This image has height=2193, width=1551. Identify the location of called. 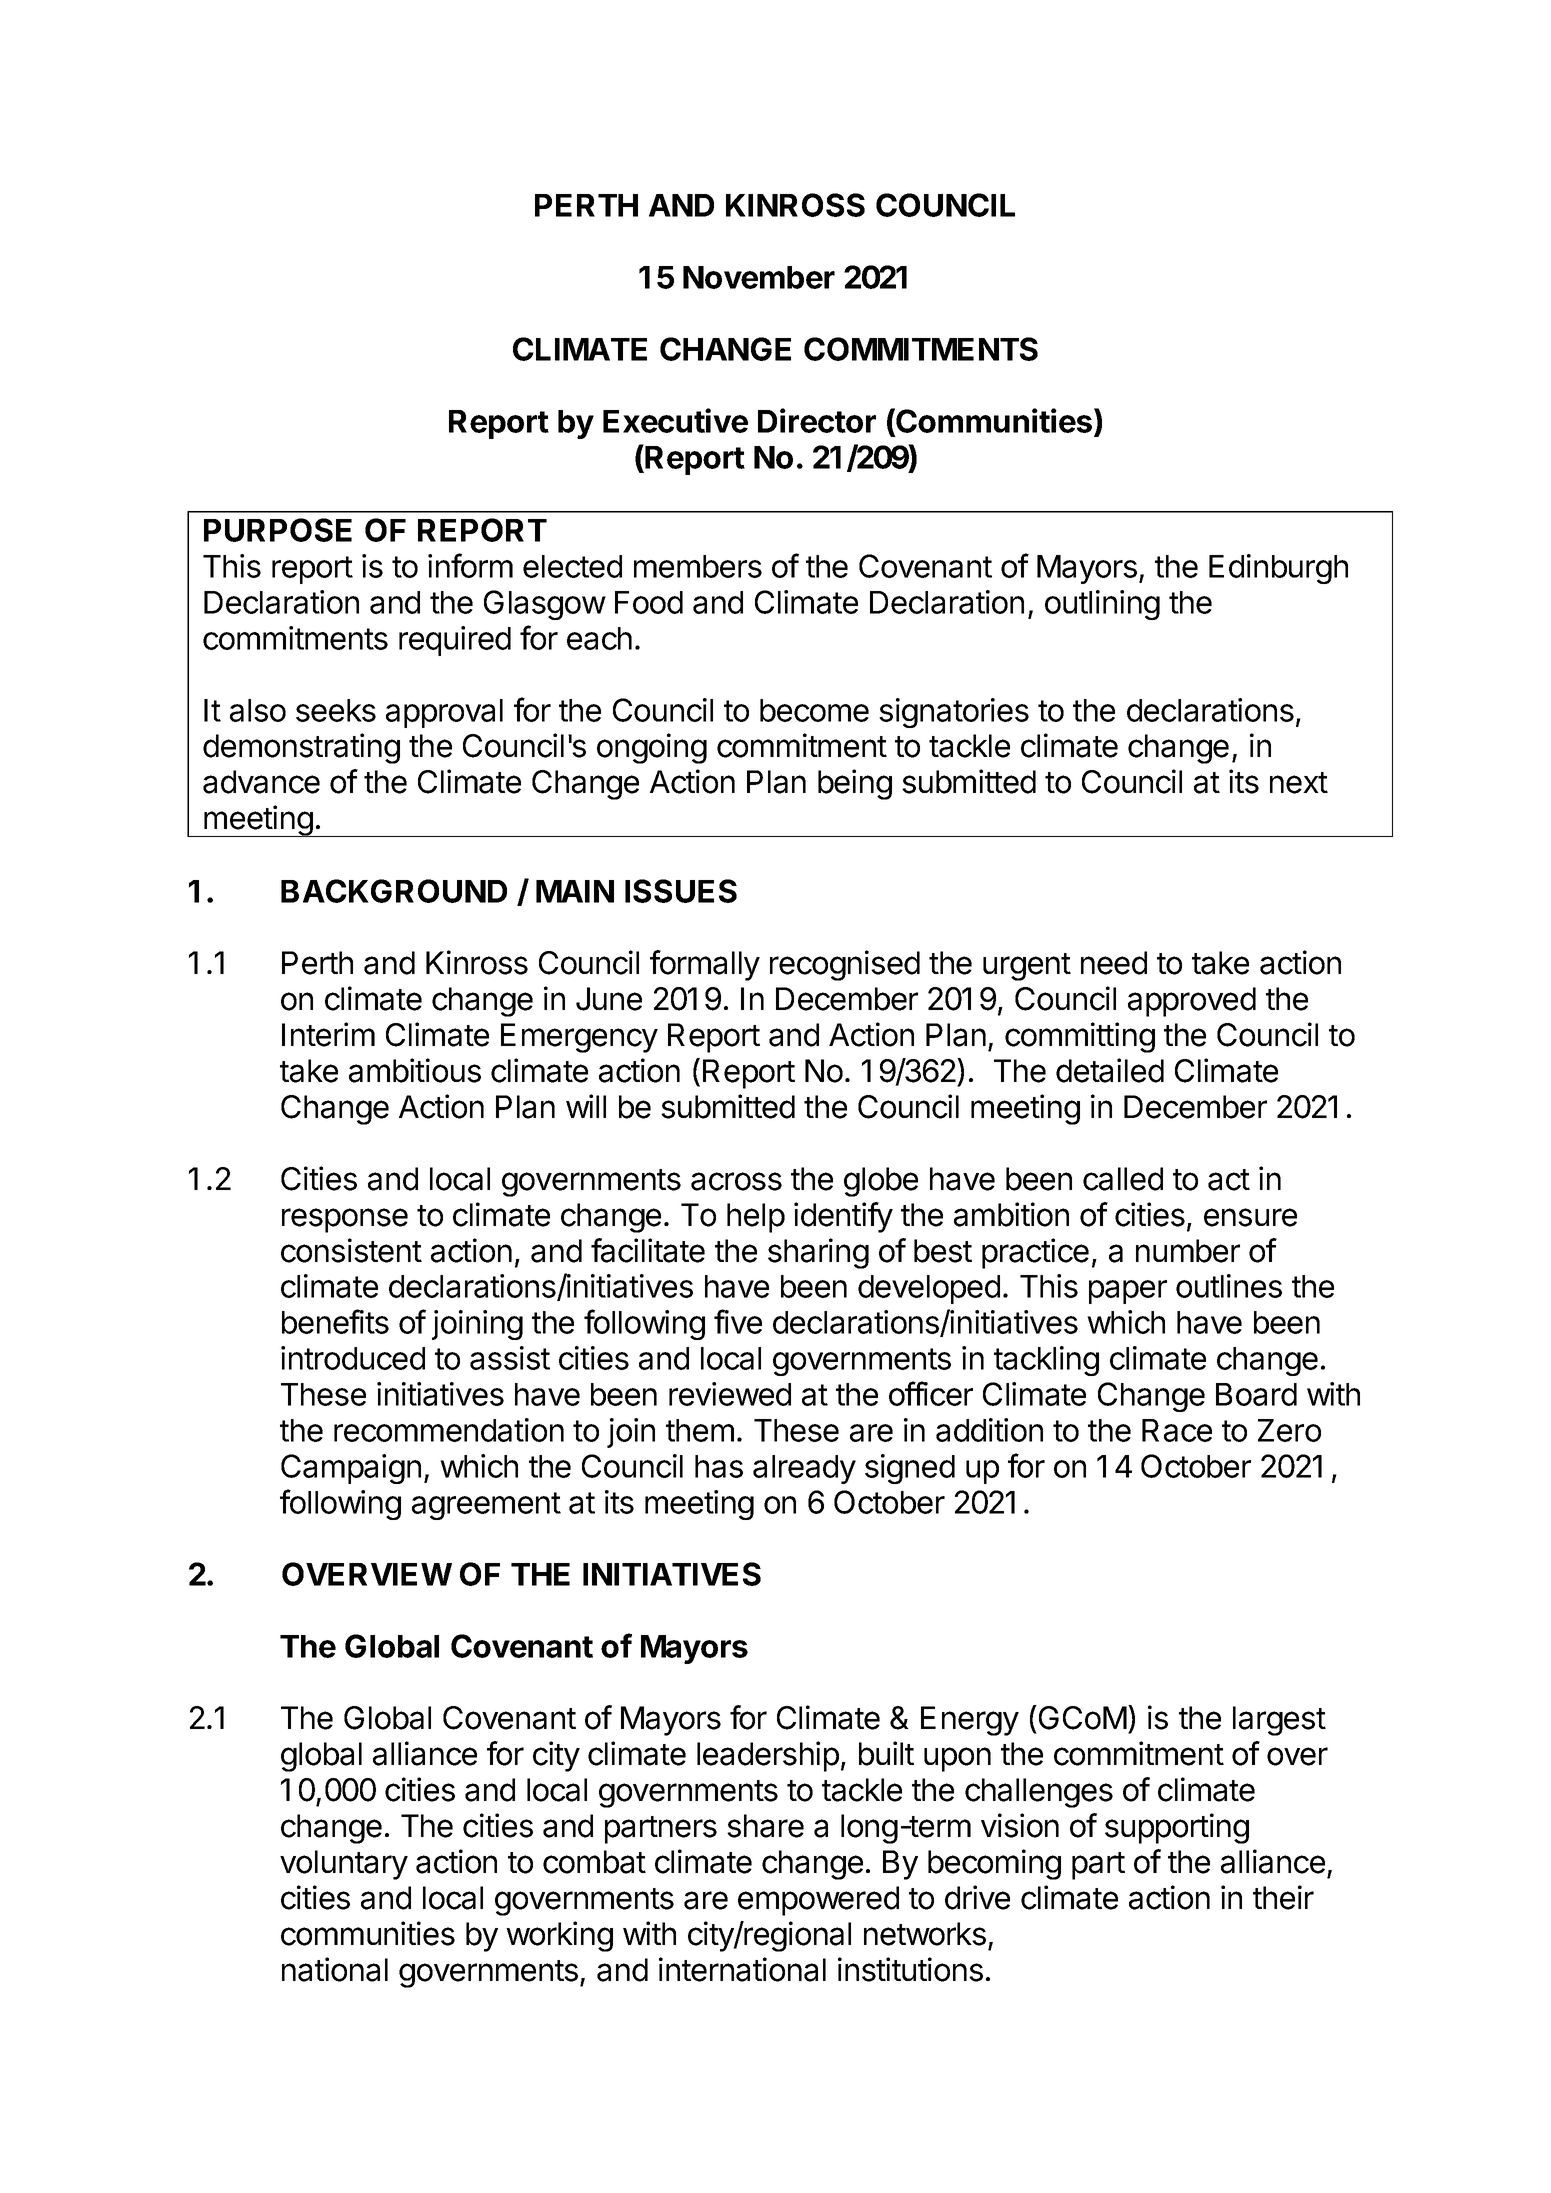
(1123, 1179).
